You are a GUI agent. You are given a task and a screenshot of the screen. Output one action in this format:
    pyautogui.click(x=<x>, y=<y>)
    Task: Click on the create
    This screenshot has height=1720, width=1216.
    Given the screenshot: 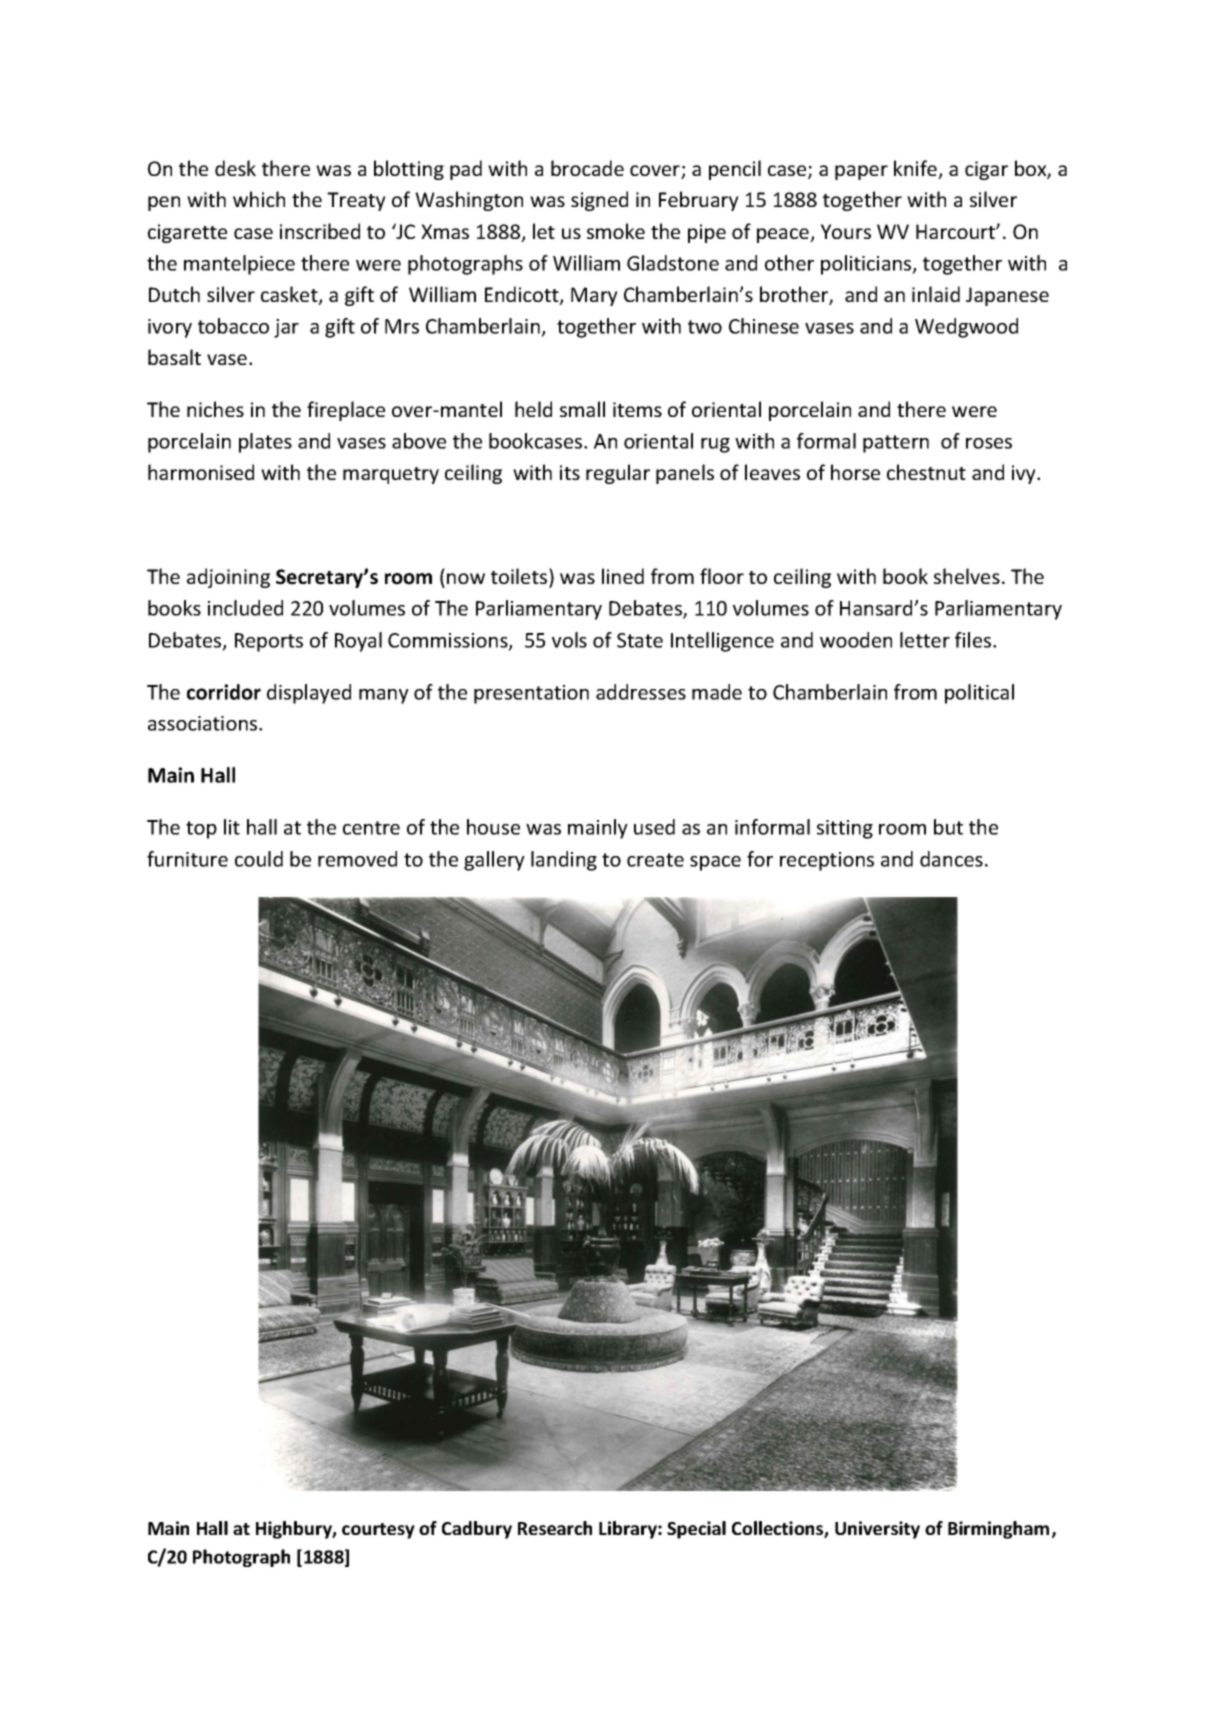 What is the action you would take?
    pyautogui.click(x=655, y=860)
